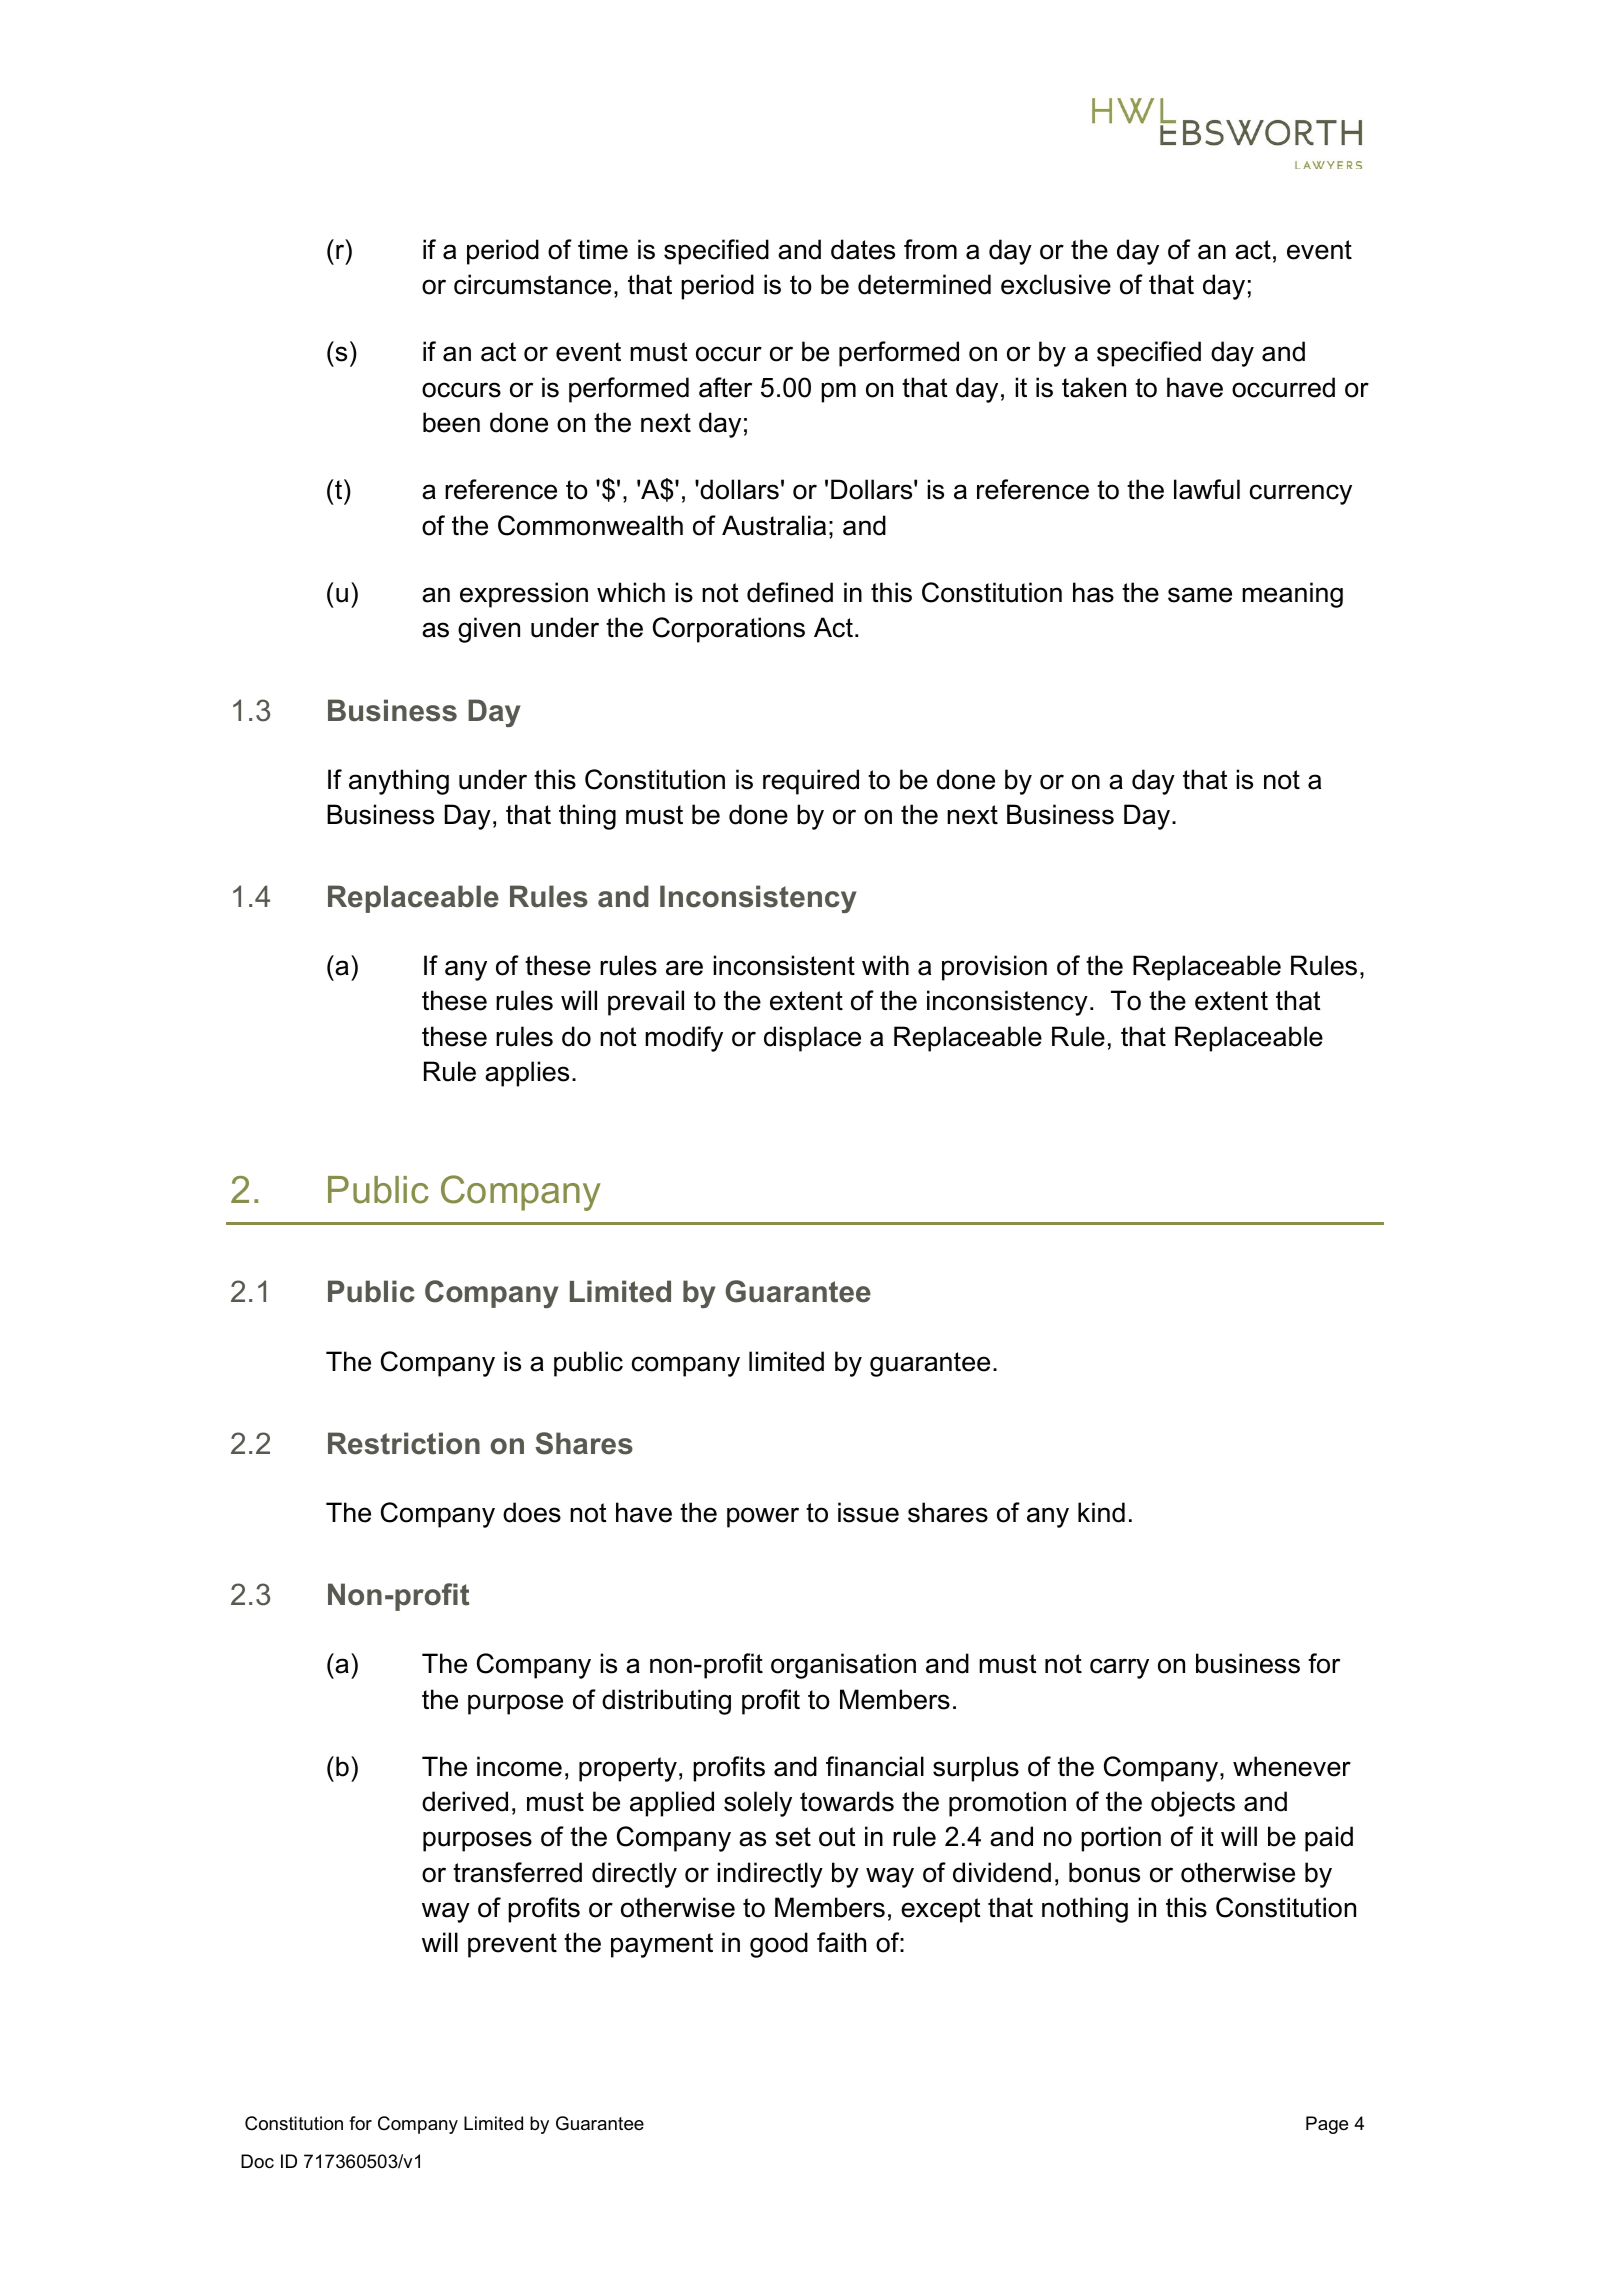 The height and width of the image is (2277, 1610). I want to click on required, so click(811, 782).
